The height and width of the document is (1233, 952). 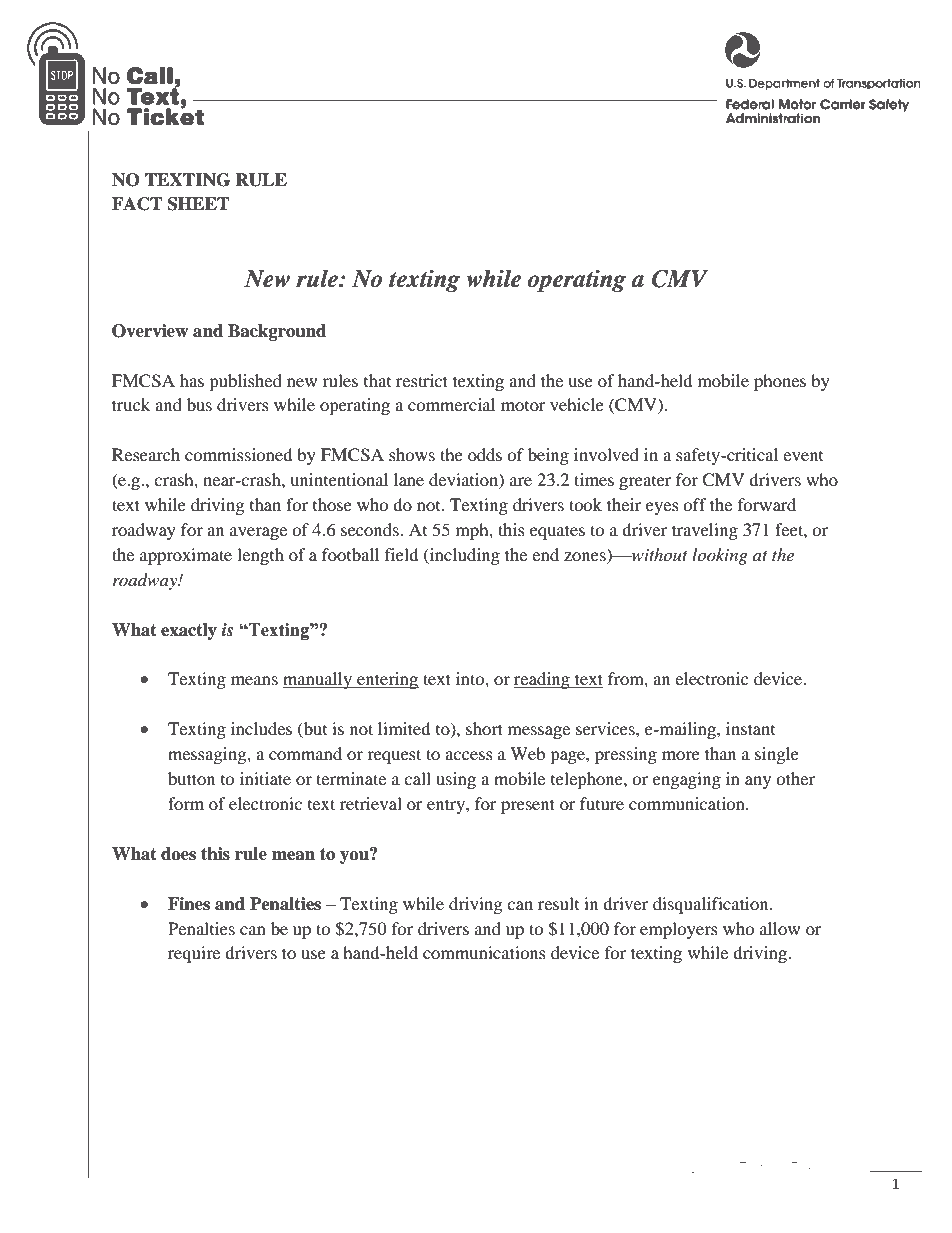 I want to click on SHEET, so click(x=198, y=204).
